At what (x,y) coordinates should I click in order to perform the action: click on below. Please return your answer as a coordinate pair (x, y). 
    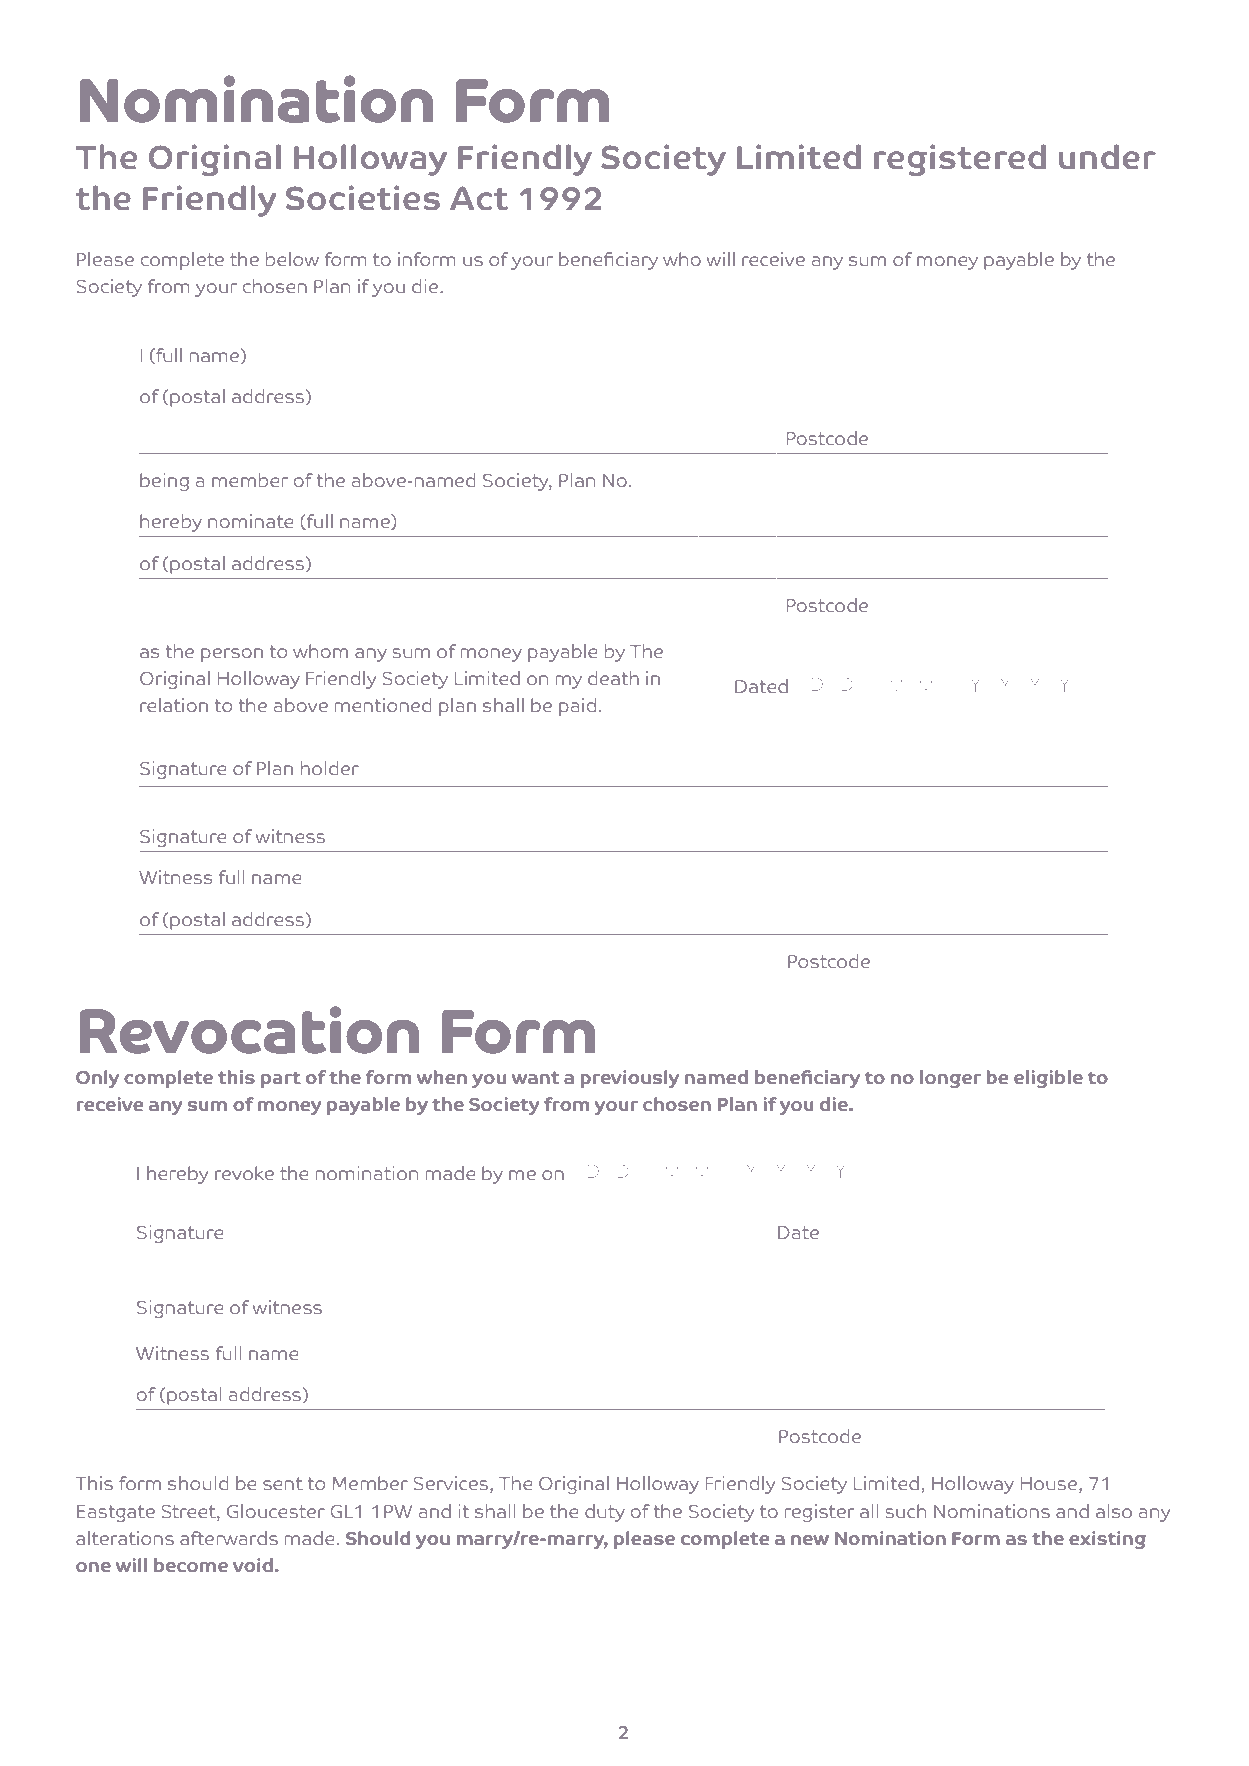
    Looking at the image, I should click on (292, 259).
